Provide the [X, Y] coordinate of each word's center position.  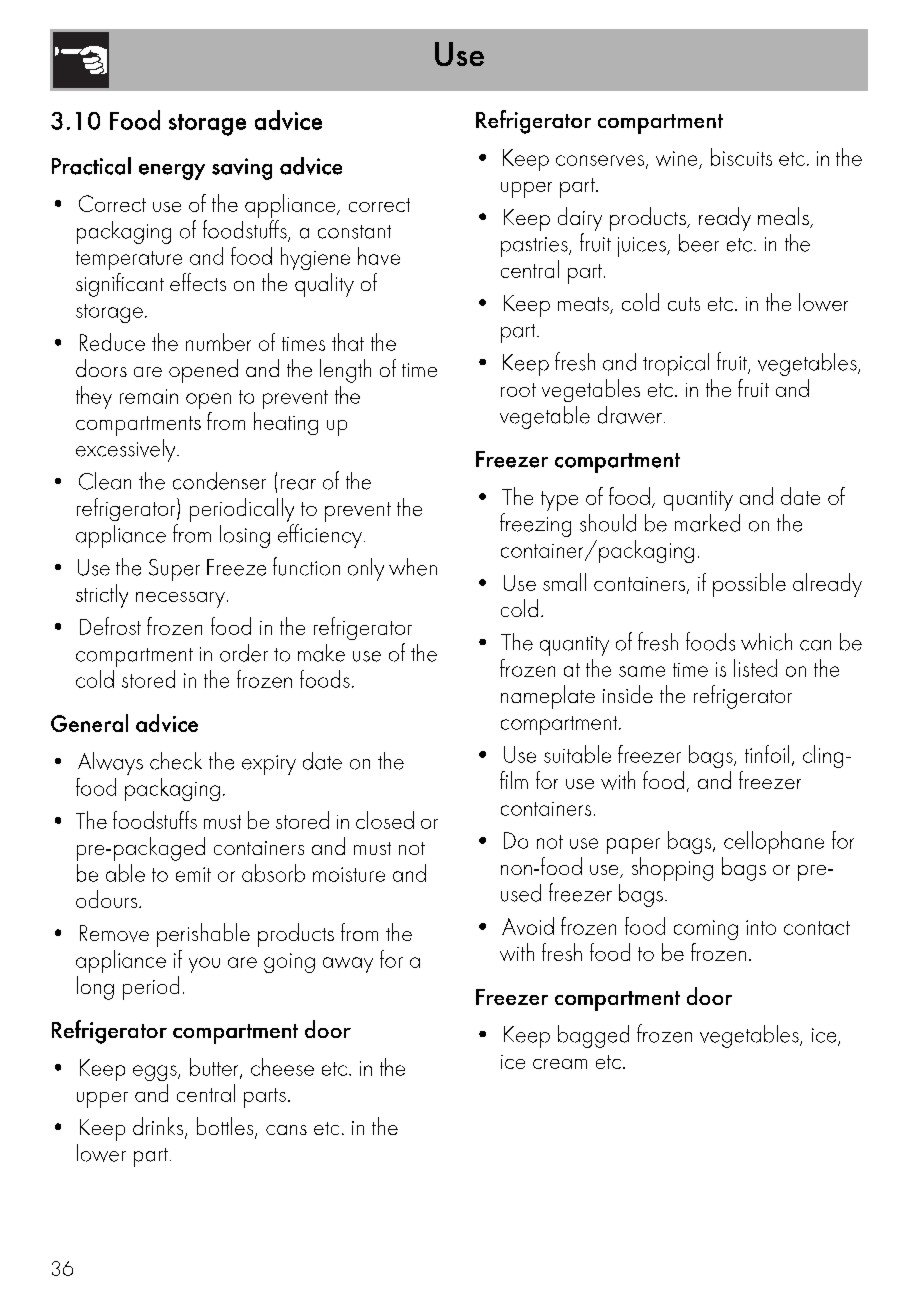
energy [172, 172]
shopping [672, 869]
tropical [676, 364]
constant [354, 232]
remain [149, 396]
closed [385, 820]
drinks [159, 1127]
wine [676, 158]
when [413, 567]
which [766, 642]
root [518, 390]
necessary [180, 600]
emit [193, 874]
